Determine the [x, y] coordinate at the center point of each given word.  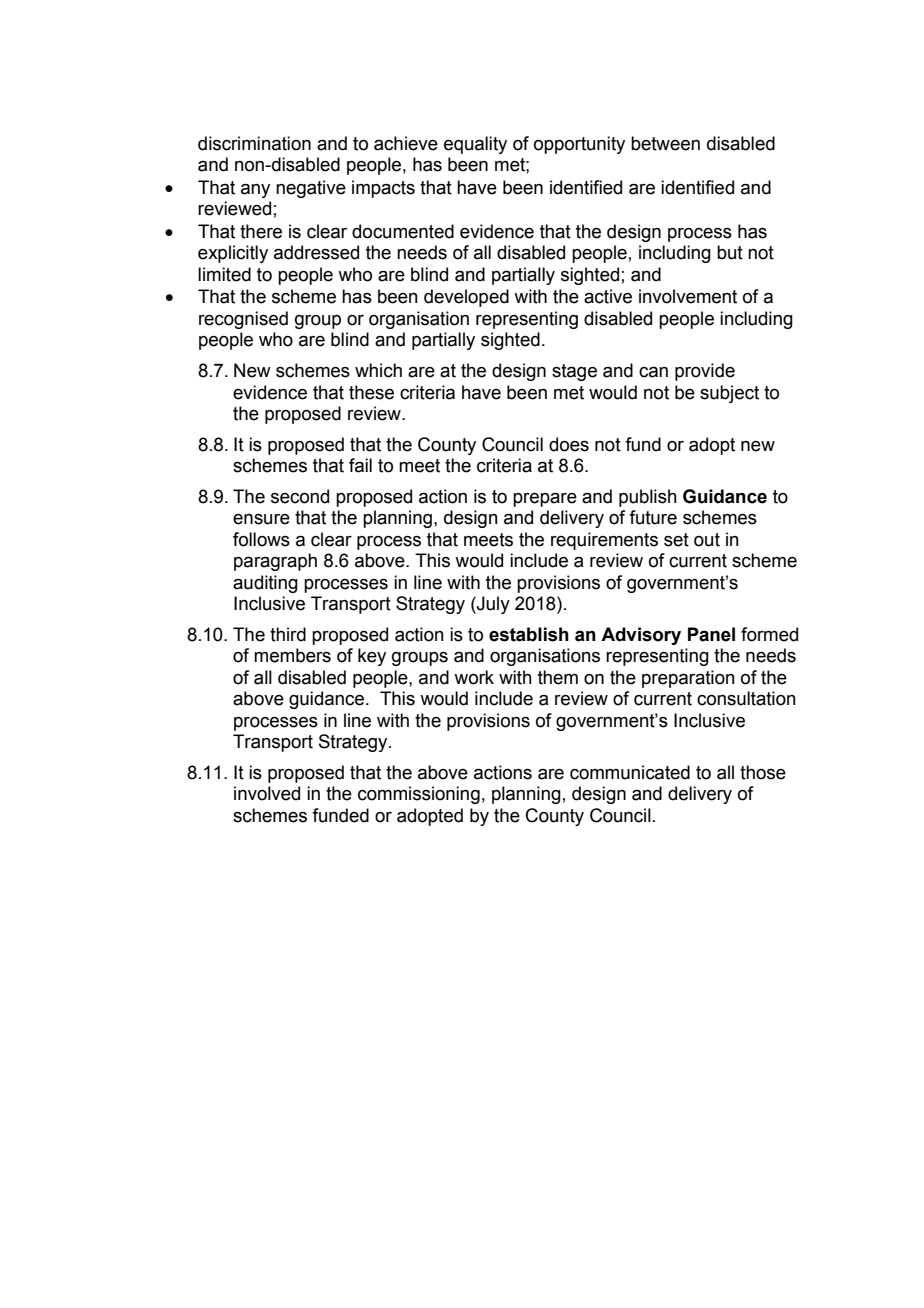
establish [529, 634]
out [707, 540]
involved [267, 793]
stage [574, 372]
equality [475, 145]
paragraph [275, 562]
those [763, 772]
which [378, 370]
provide [705, 372]
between [665, 143]
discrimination [254, 143]
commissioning [419, 795]
